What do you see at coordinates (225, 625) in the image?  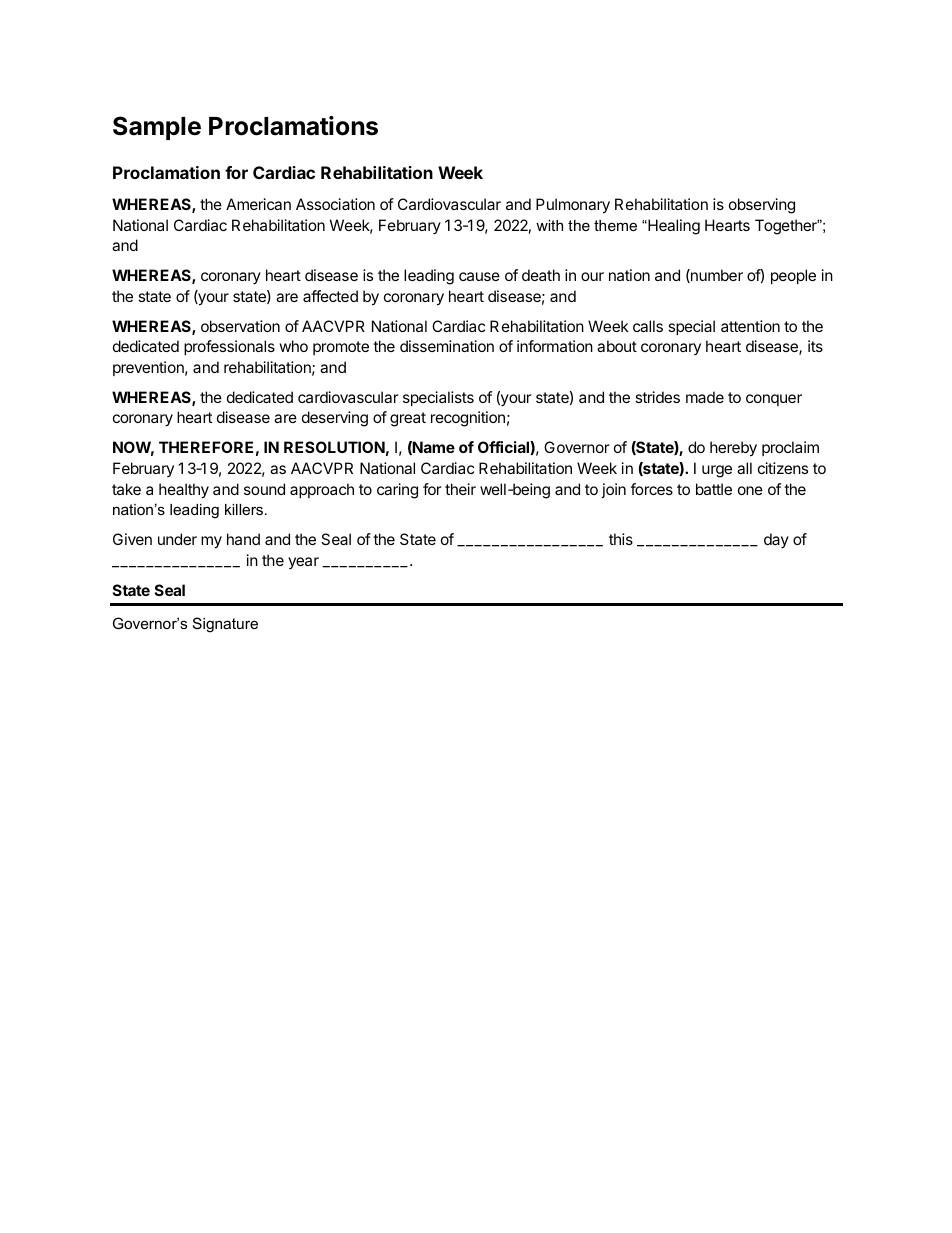 I see `Signature` at bounding box center [225, 625].
